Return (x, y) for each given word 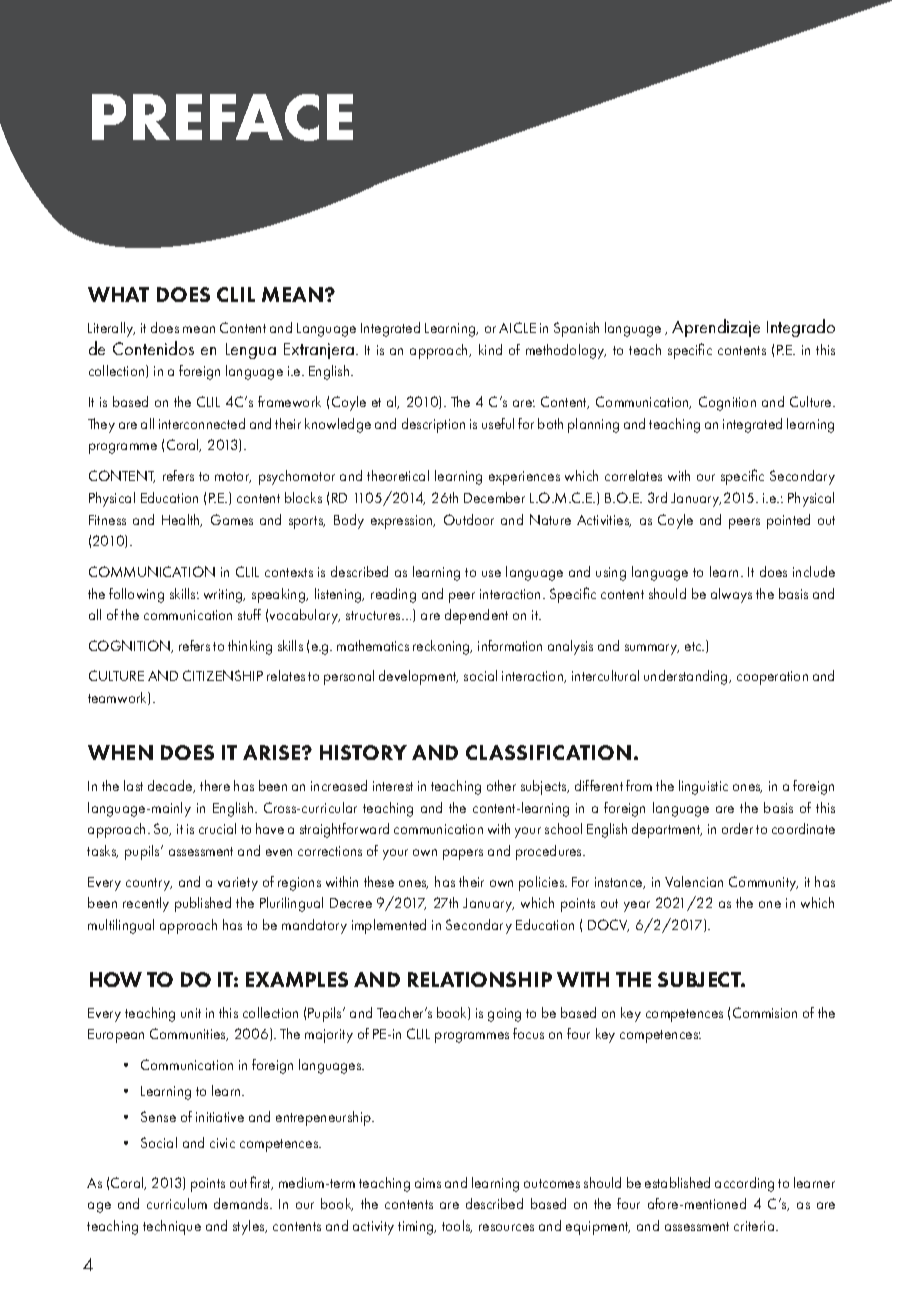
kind (490, 349)
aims (428, 1183)
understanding (687, 677)
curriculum (177, 1203)
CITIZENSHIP (223, 675)
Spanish (576, 329)
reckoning (442, 647)
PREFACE (222, 117)
